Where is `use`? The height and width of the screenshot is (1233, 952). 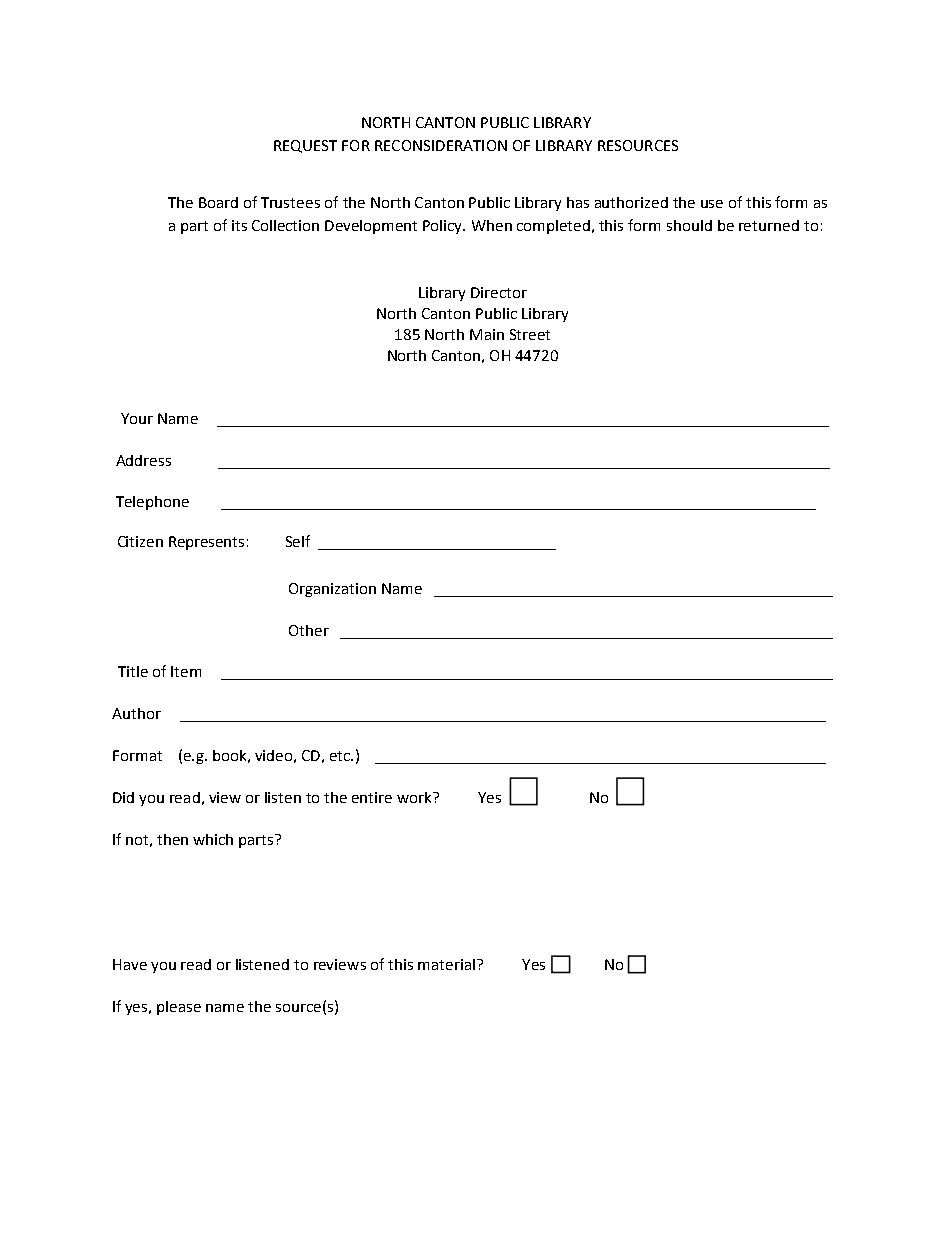 use is located at coordinates (712, 204).
